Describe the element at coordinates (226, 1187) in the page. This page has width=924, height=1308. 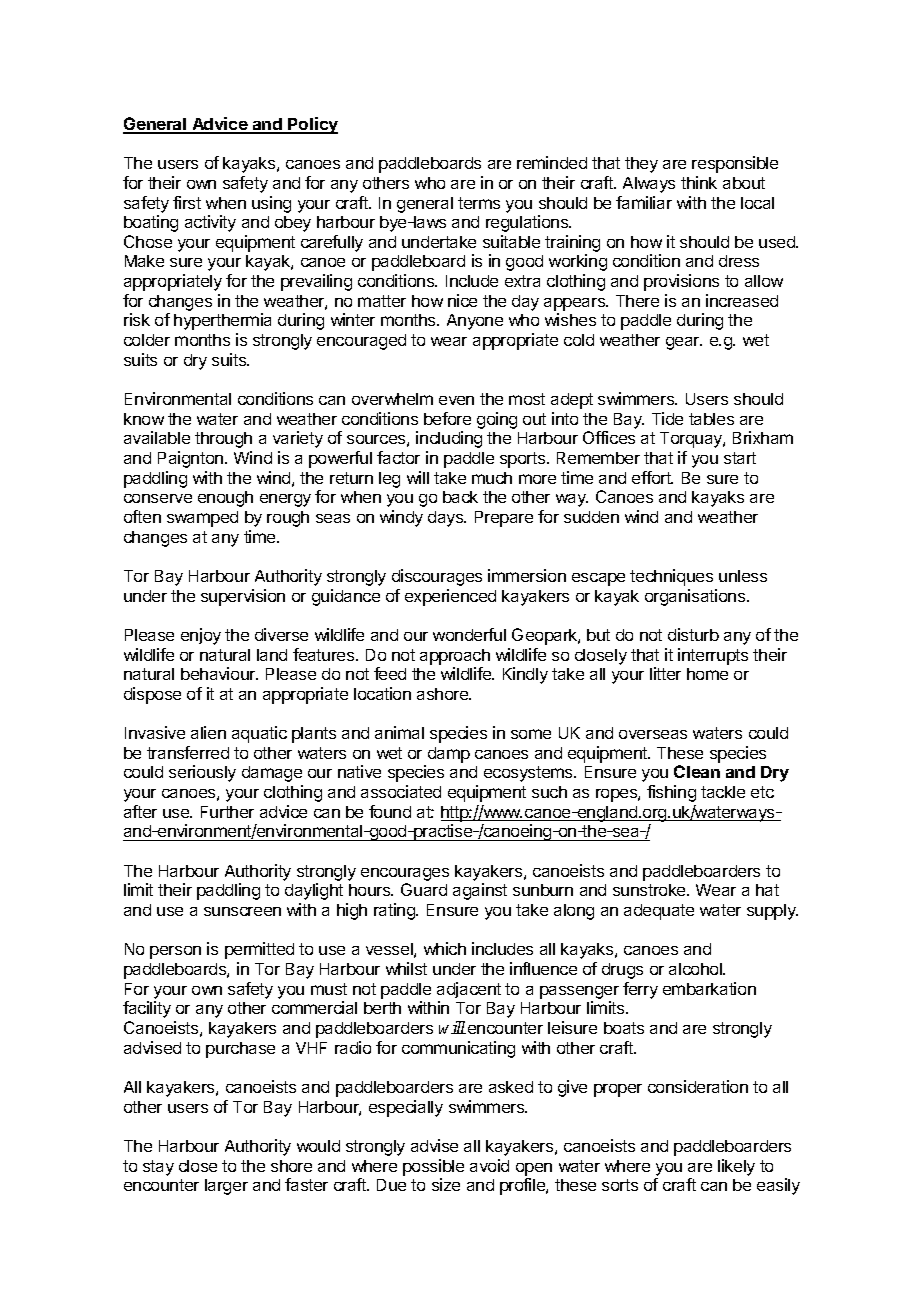
I see `larger` at that location.
